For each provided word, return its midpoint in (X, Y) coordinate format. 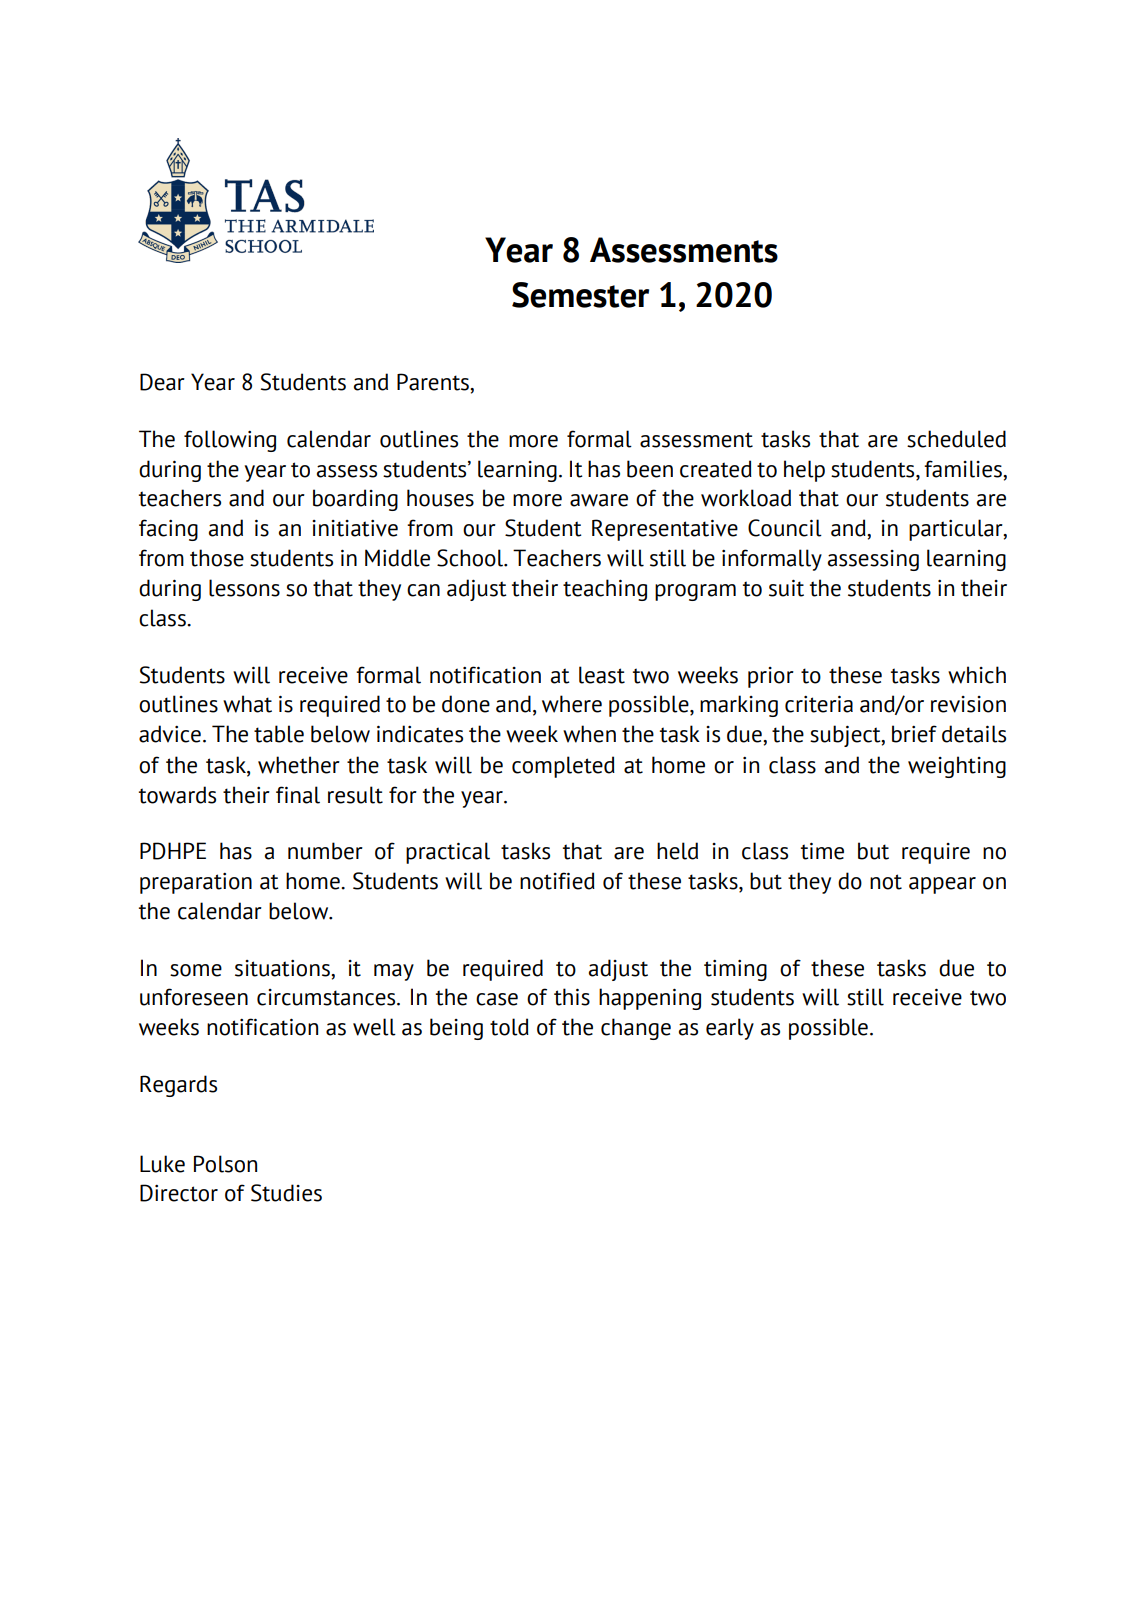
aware (599, 500)
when (589, 734)
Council (785, 528)
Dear (162, 382)
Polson (225, 1164)
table (279, 734)
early (730, 1029)
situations (283, 968)
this (572, 997)
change (636, 1029)
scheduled (956, 439)
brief (914, 734)
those (217, 558)
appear (942, 885)
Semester (580, 295)
